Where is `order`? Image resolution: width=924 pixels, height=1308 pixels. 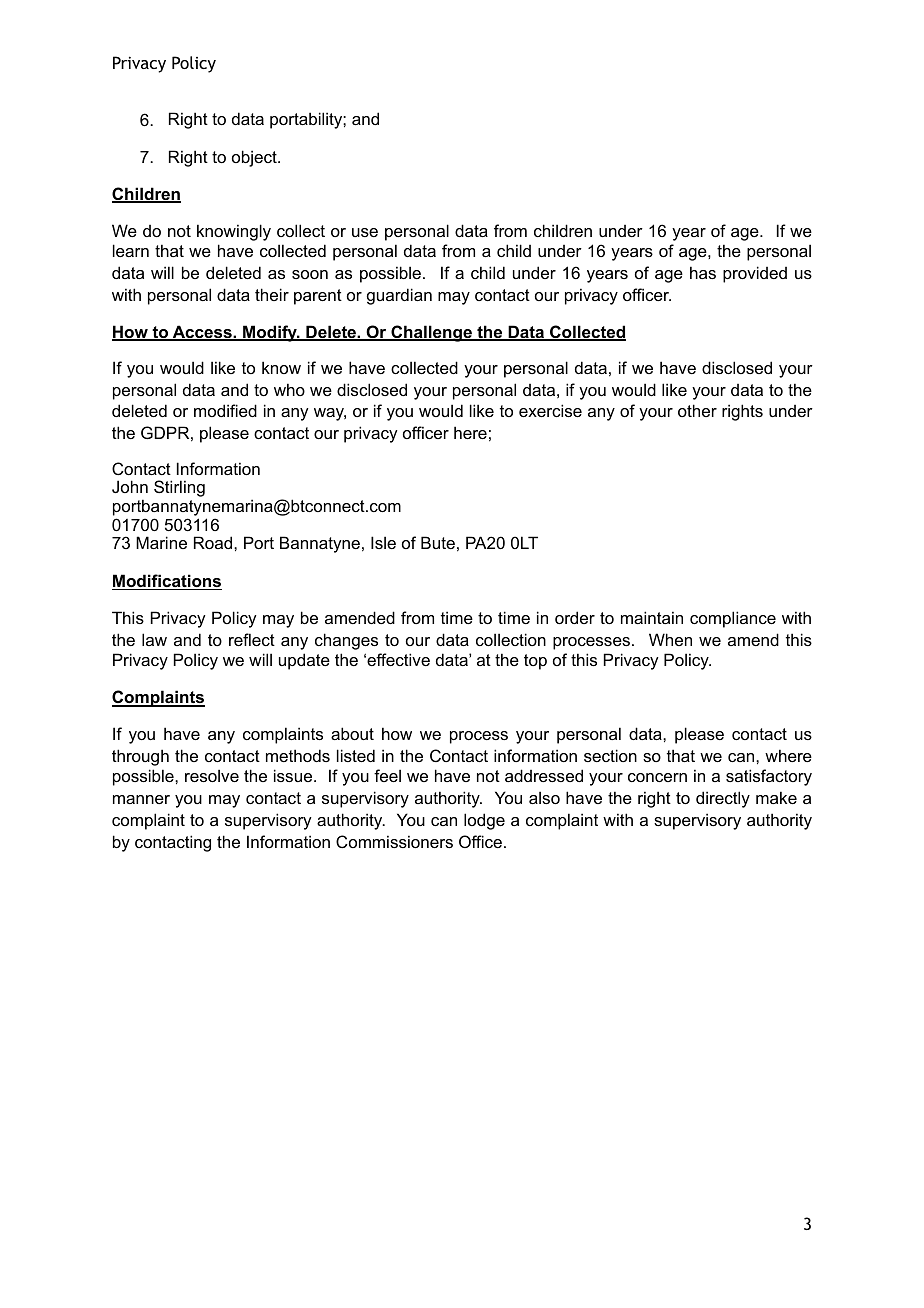 order is located at coordinates (575, 617).
